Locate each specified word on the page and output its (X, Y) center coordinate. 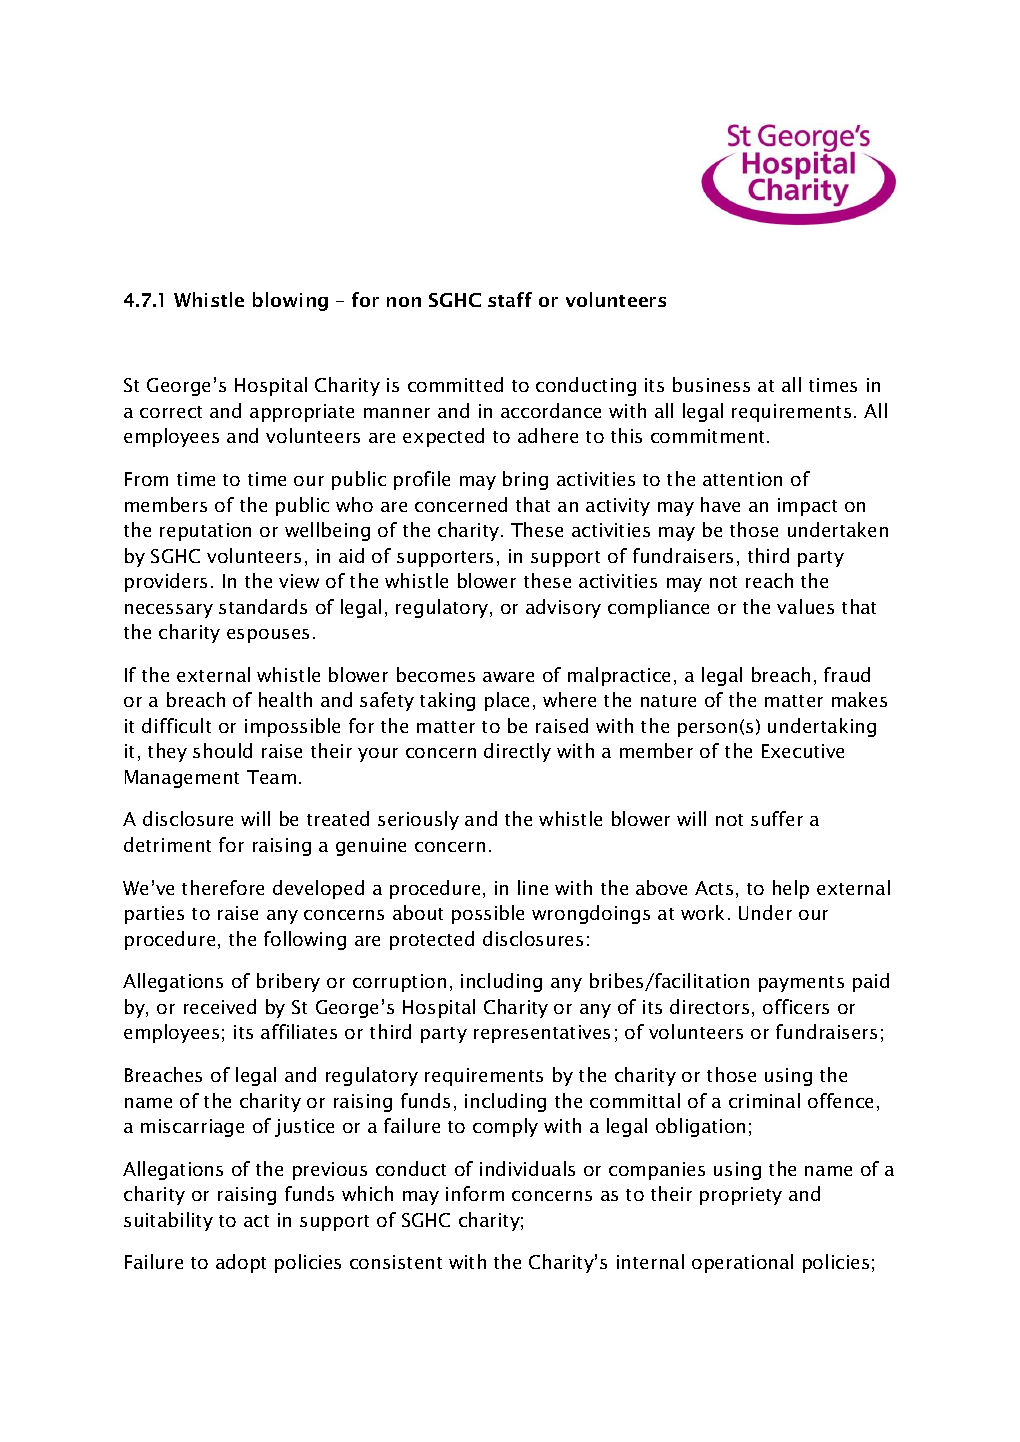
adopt (241, 1263)
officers (796, 1006)
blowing (290, 301)
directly (517, 752)
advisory (563, 608)
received (220, 1006)
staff (510, 299)
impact (807, 507)
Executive (803, 751)
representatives (542, 1034)
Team (271, 777)
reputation (205, 532)
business (711, 384)
